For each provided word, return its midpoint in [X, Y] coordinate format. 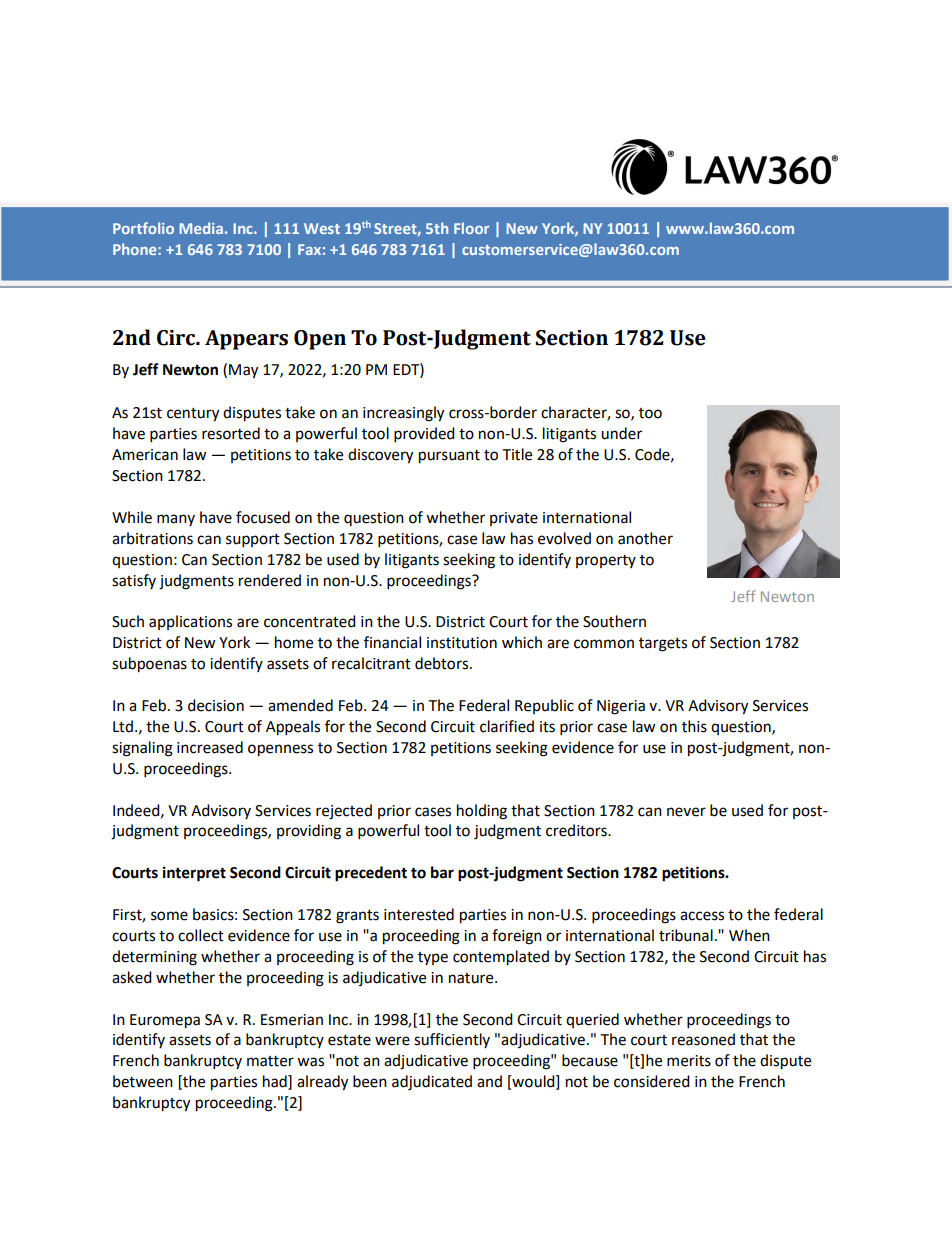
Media [201, 228]
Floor [471, 228]
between [143, 1081]
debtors [443, 663]
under [621, 433]
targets [663, 645]
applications [190, 622]
